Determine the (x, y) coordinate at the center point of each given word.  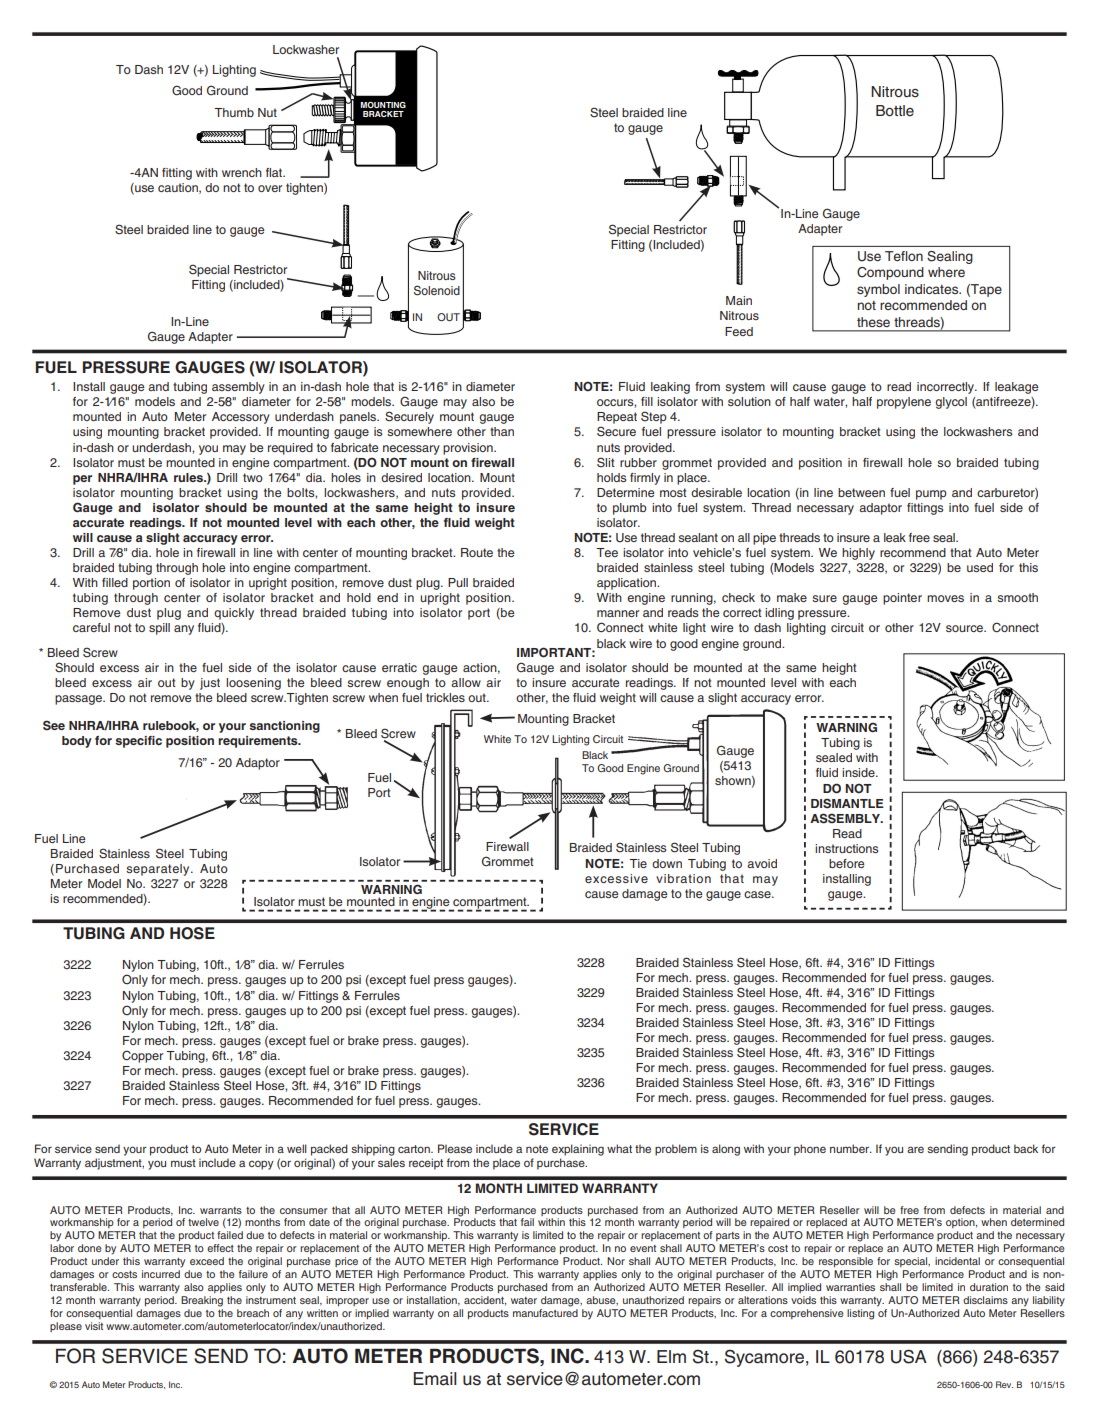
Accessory (241, 418)
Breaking (202, 1301)
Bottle (895, 111)
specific (138, 742)
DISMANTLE (847, 803)
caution (179, 188)
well (297, 1148)
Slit (606, 462)
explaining (578, 1150)
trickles (445, 697)
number (851, 1148)
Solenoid (437, 290)
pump (931, 495)
